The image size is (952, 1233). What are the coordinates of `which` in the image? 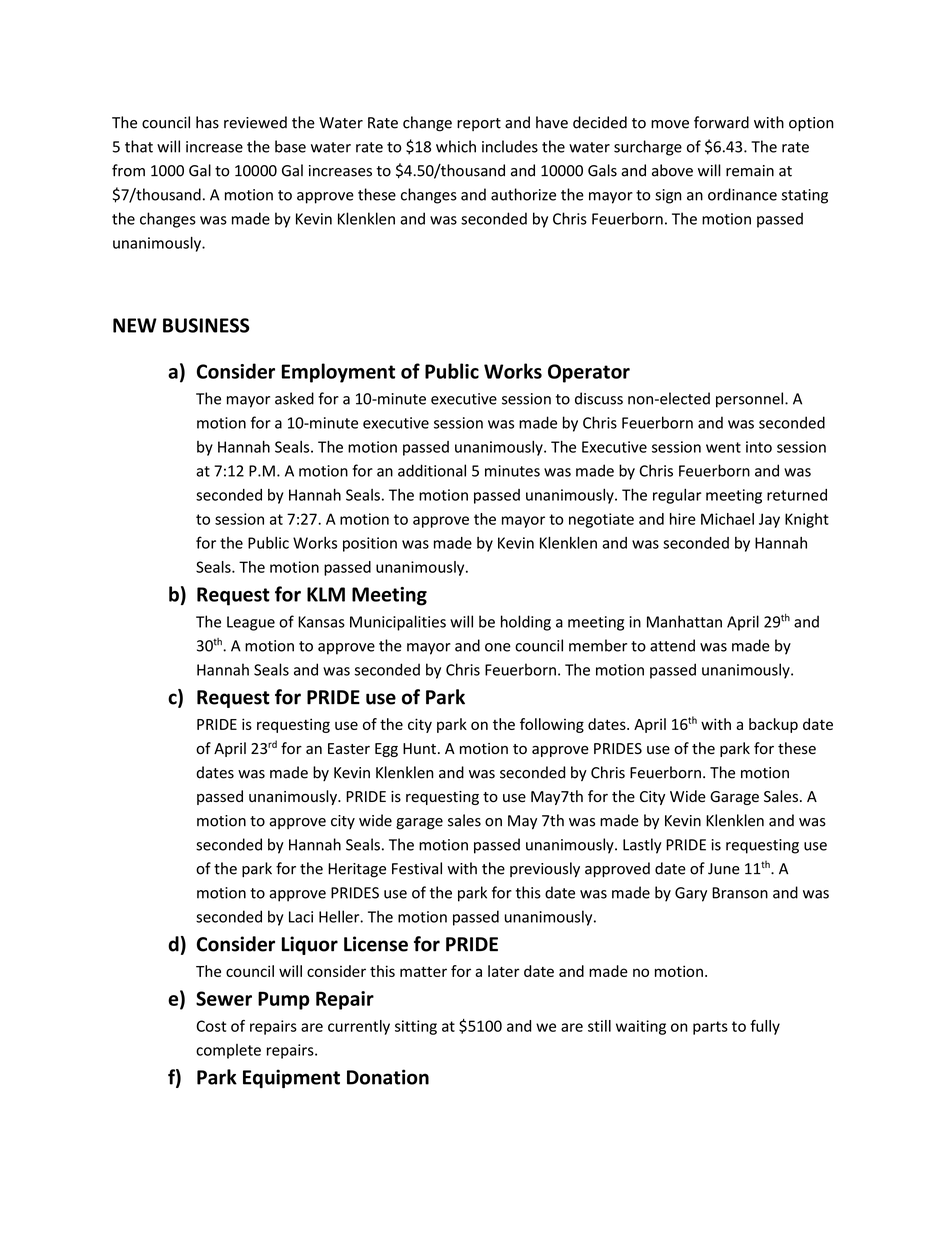 It's located at (456, 146).
